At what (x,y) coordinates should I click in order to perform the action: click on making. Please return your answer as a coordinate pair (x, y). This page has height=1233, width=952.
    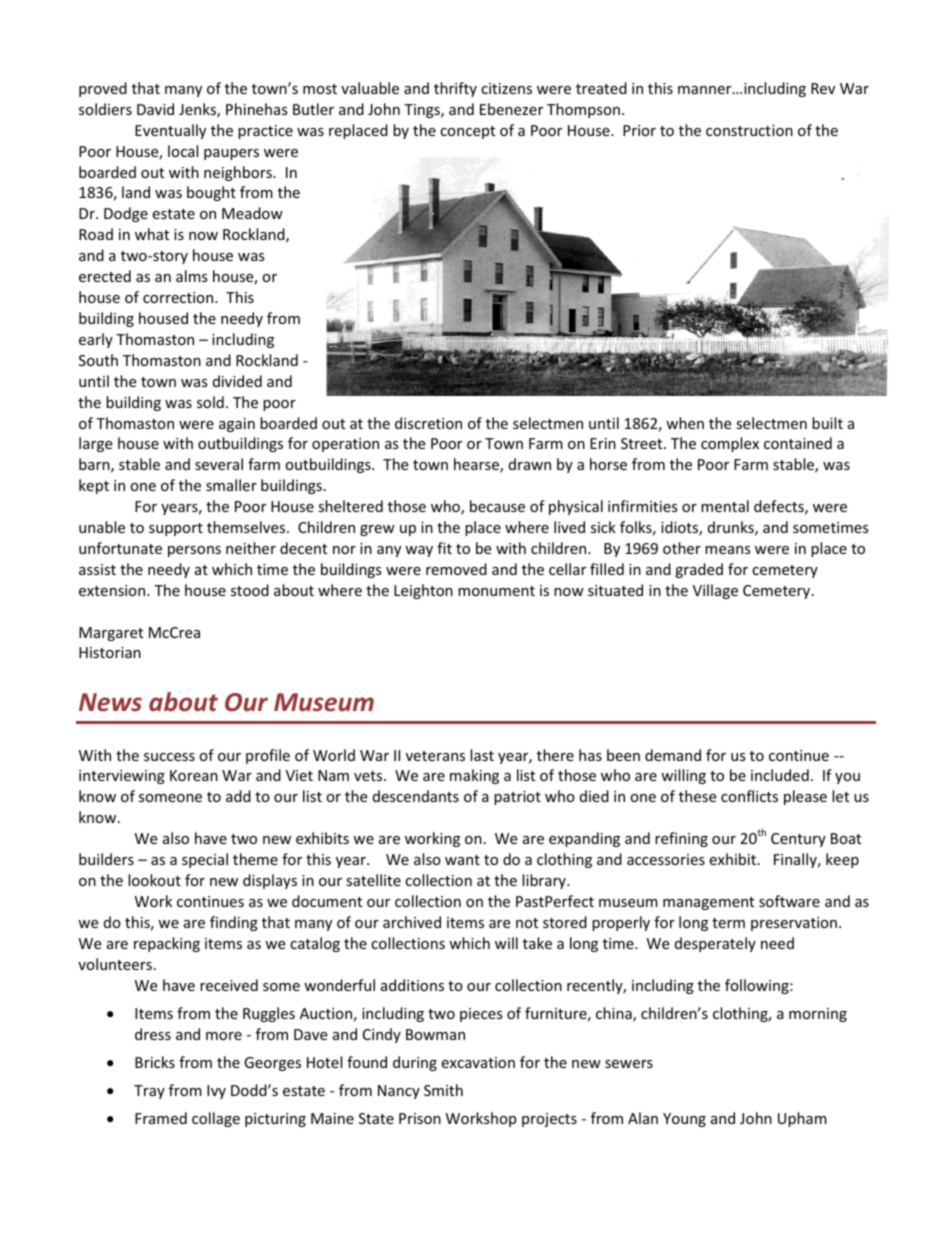
    Looking at the image, I should click on (474, 776).
